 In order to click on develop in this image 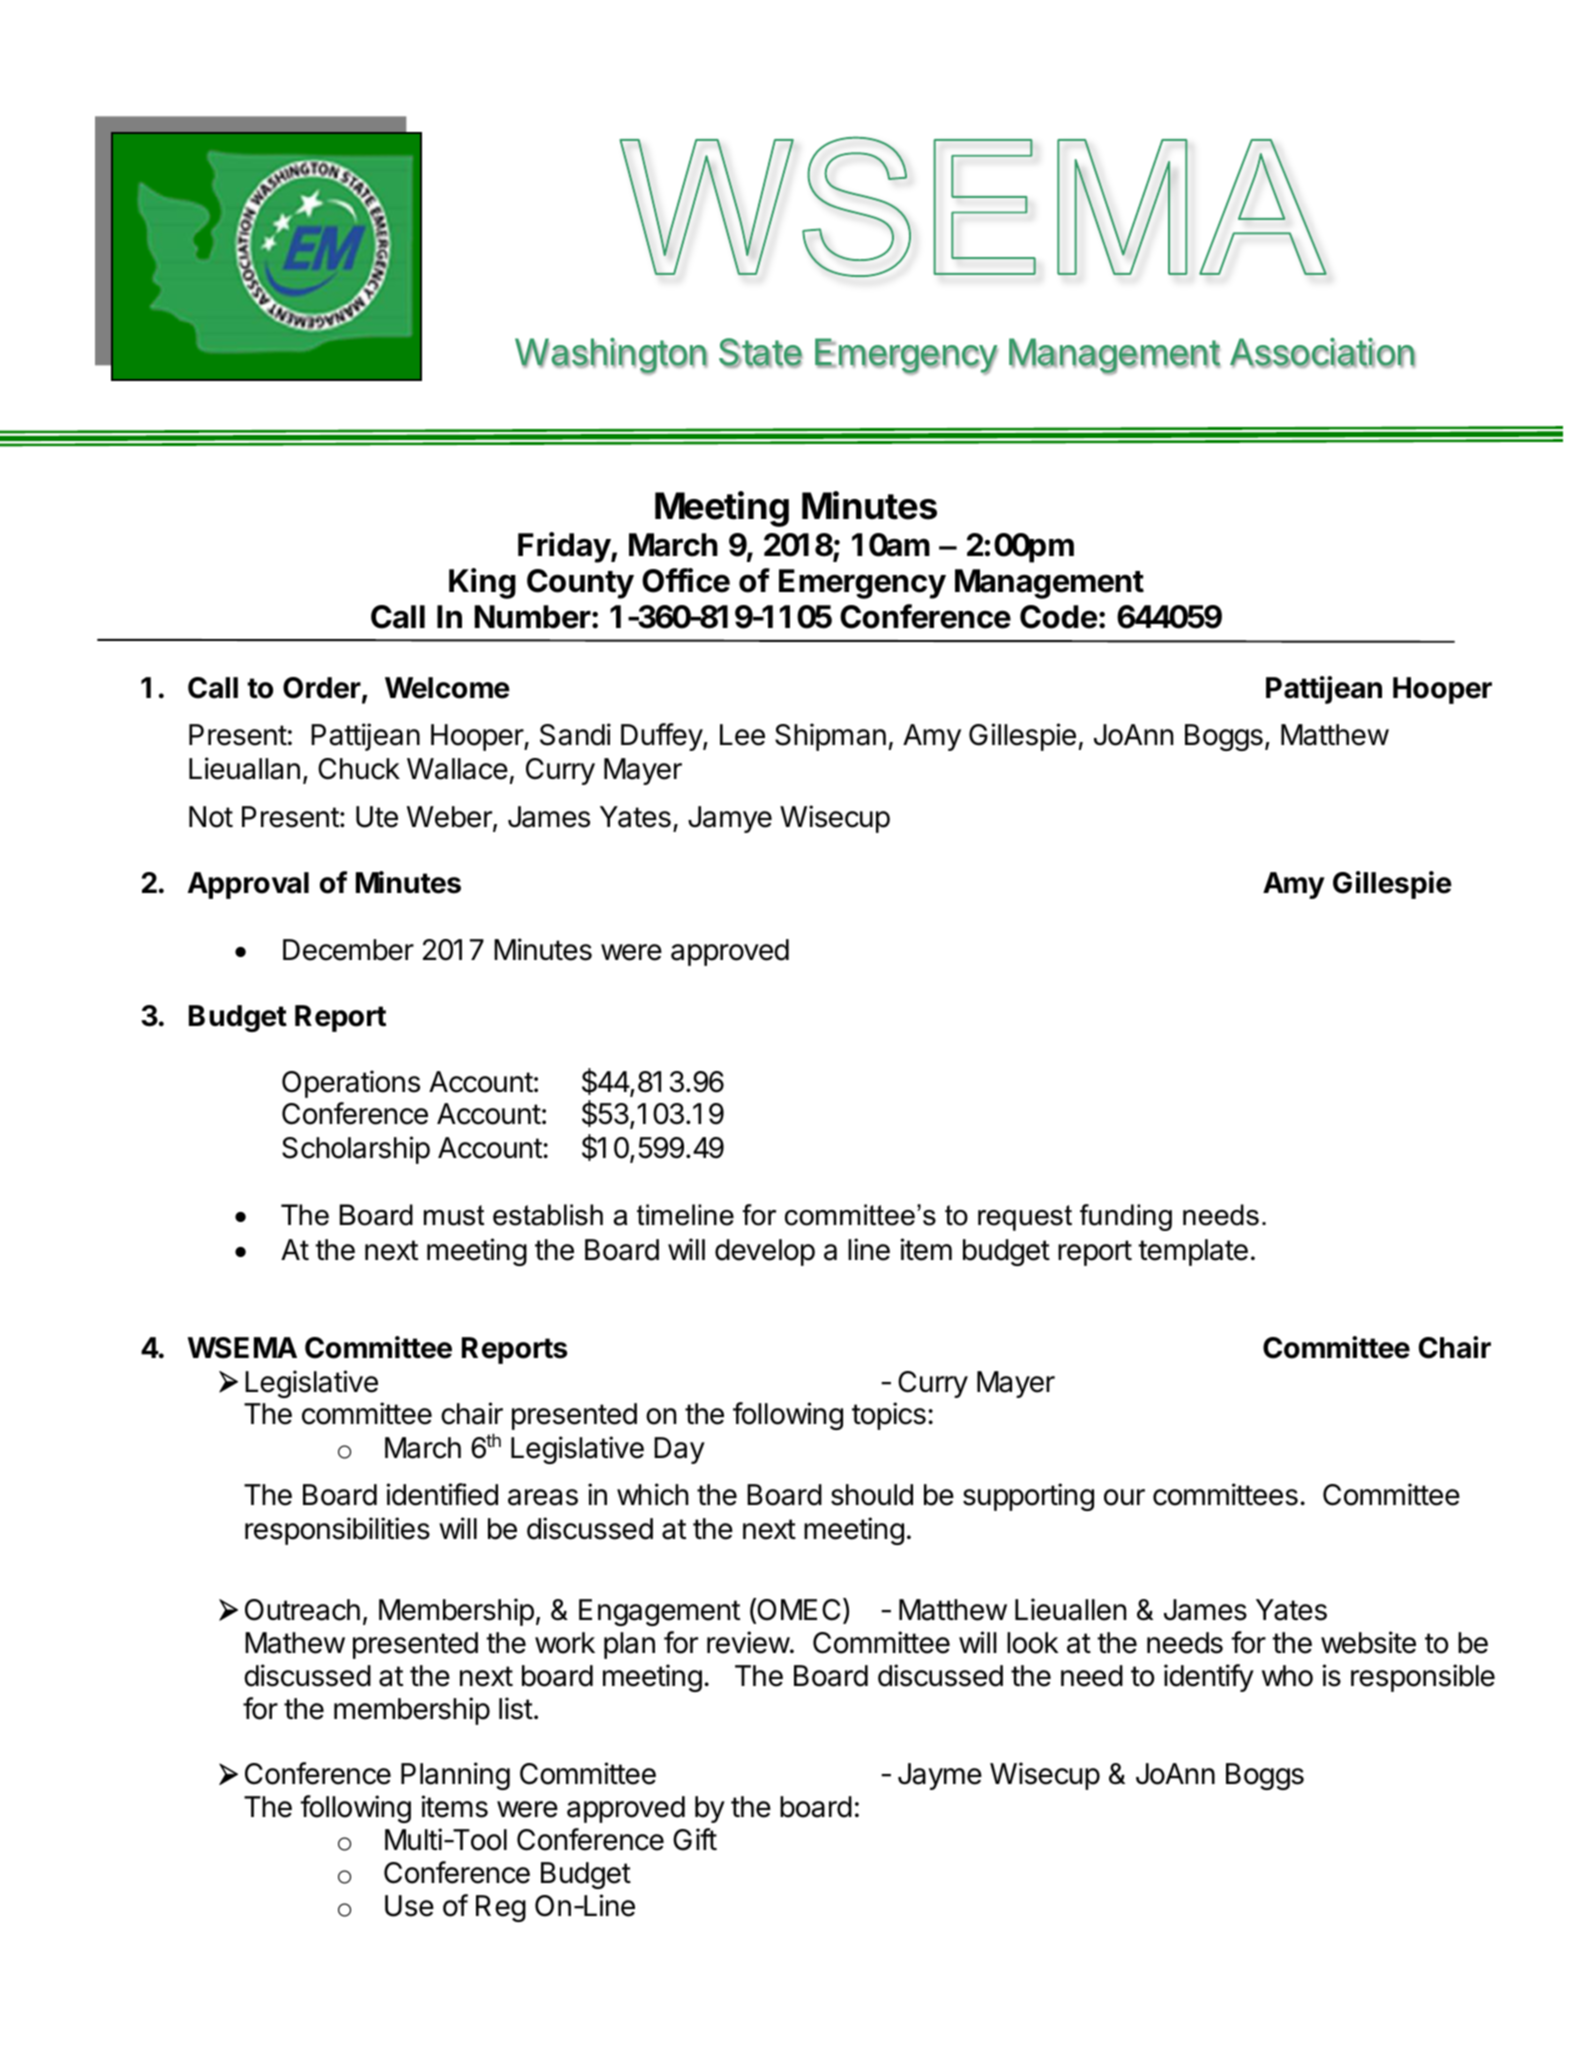, I will do `click(765, 1252)`.
